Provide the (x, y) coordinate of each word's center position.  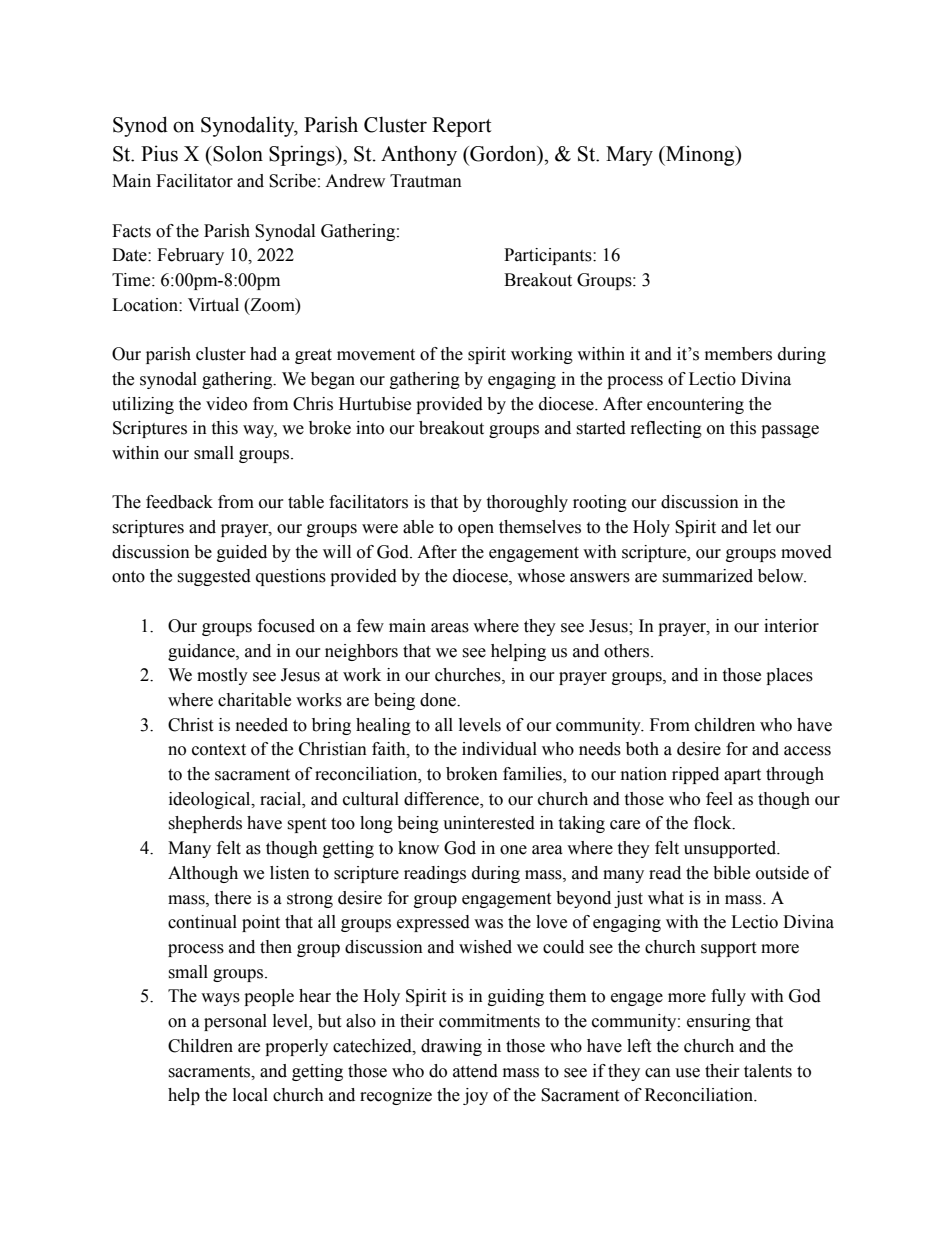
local (250, 1095)
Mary (629, 156)
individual (499, 749)
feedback (179, 502)
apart (742, 776)
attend (475, 1071)
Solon (237, 153)
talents (768, 1071)
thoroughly (527, 503)
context (219, 750)
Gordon (503, 154)
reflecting (666, 429)
